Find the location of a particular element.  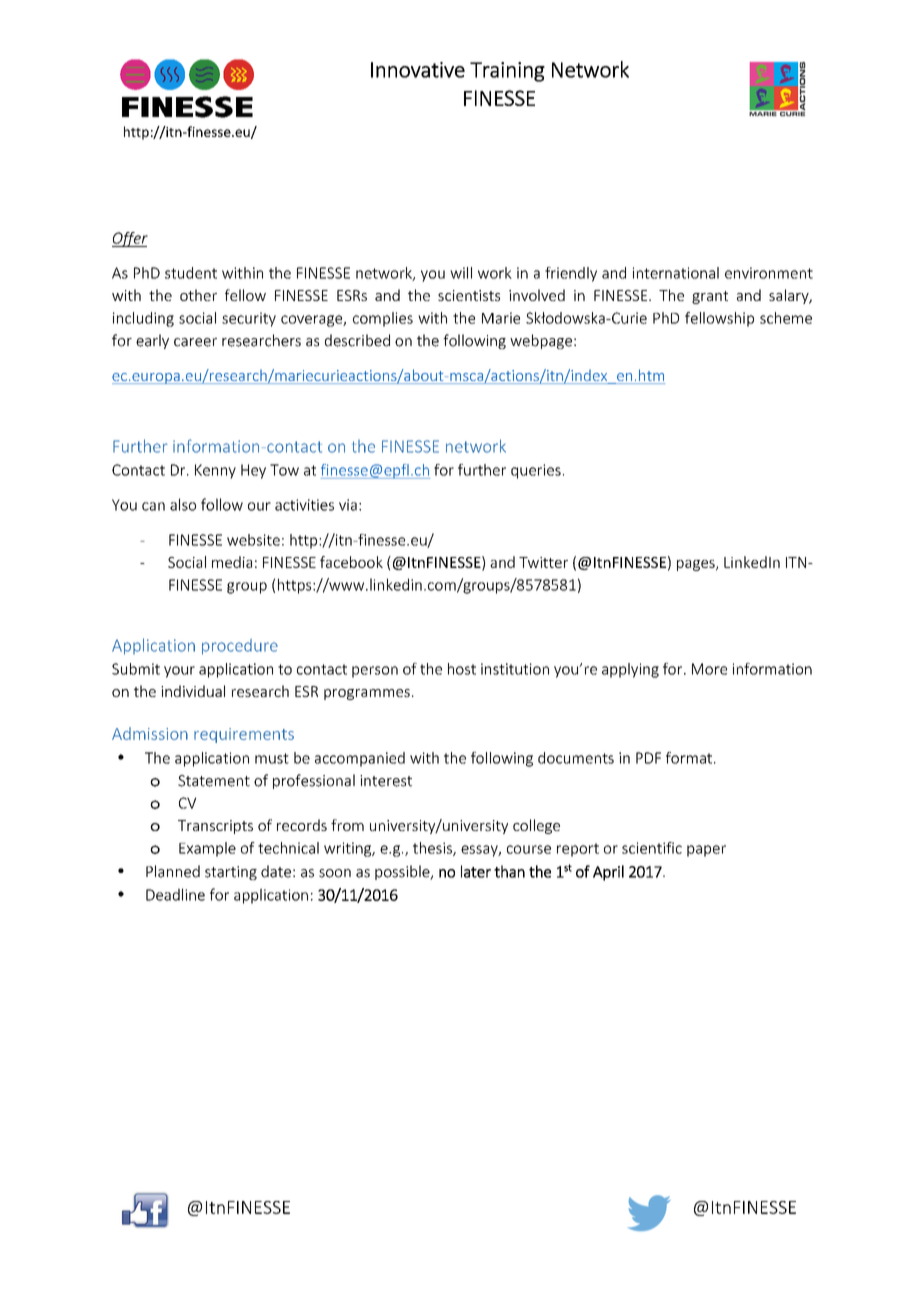

student is located at coordinates (191, 273).
